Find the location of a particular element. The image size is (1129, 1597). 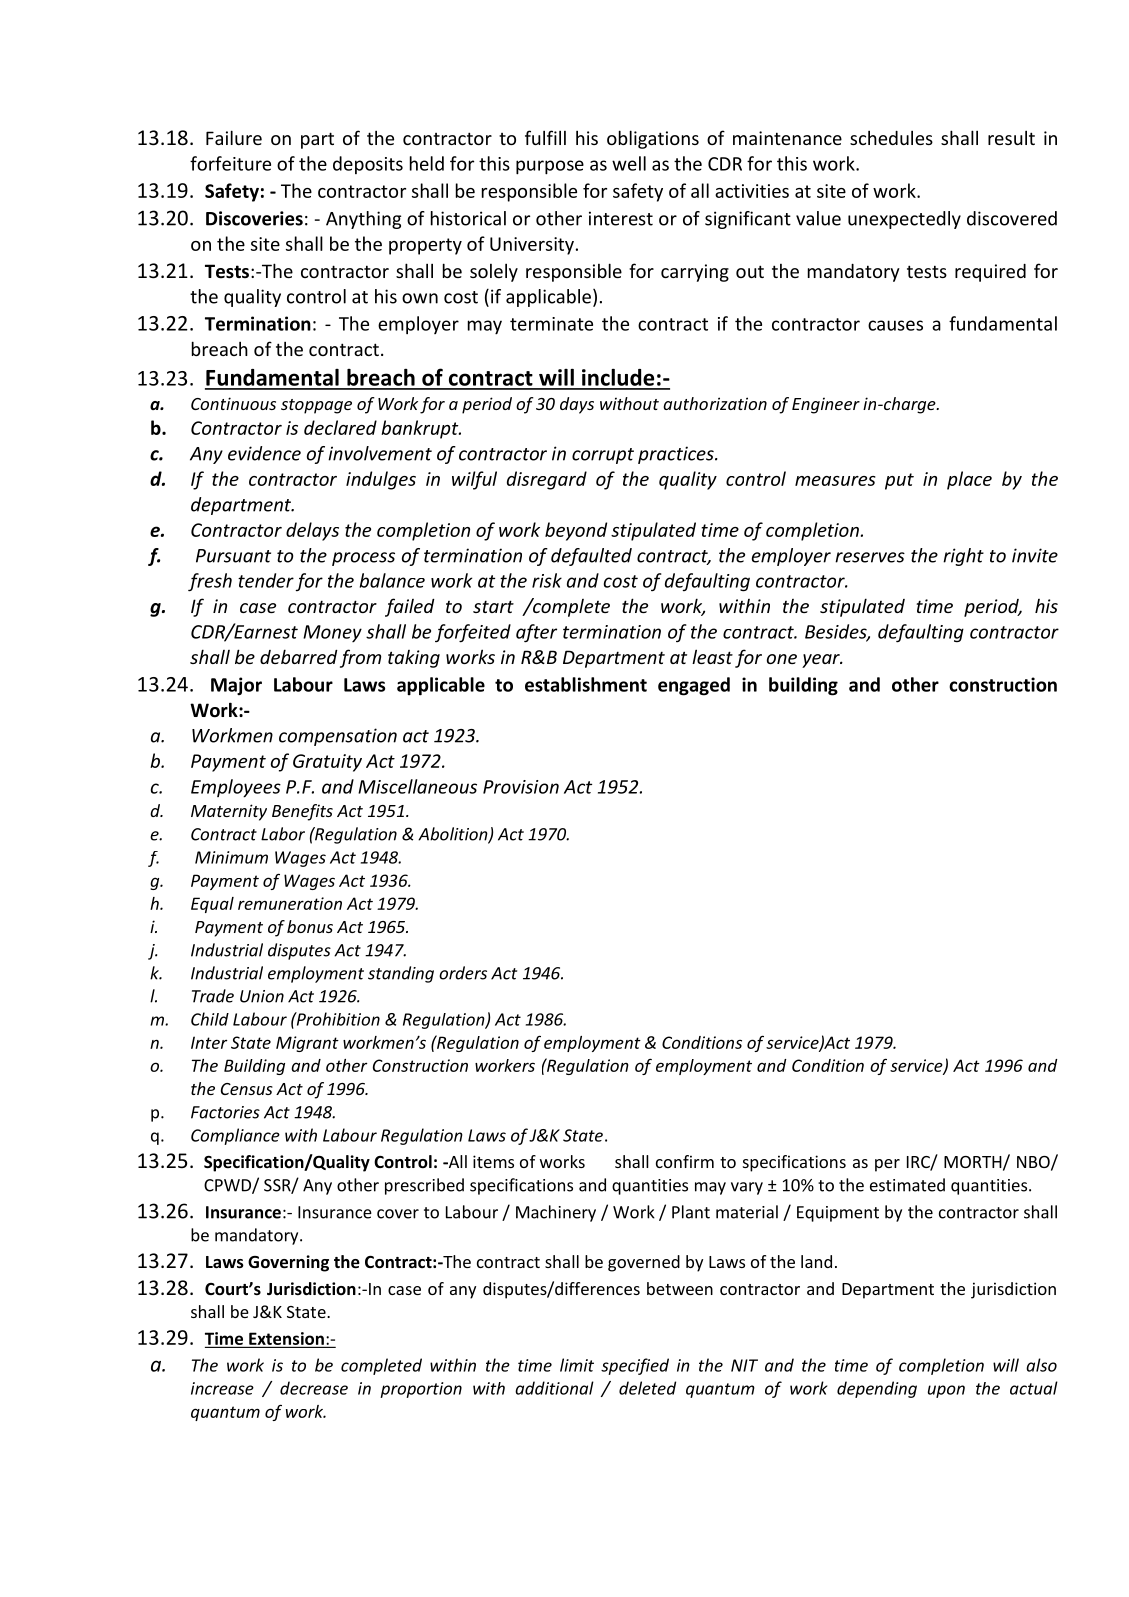

Gratuity is located at coordinates (327, 763).
